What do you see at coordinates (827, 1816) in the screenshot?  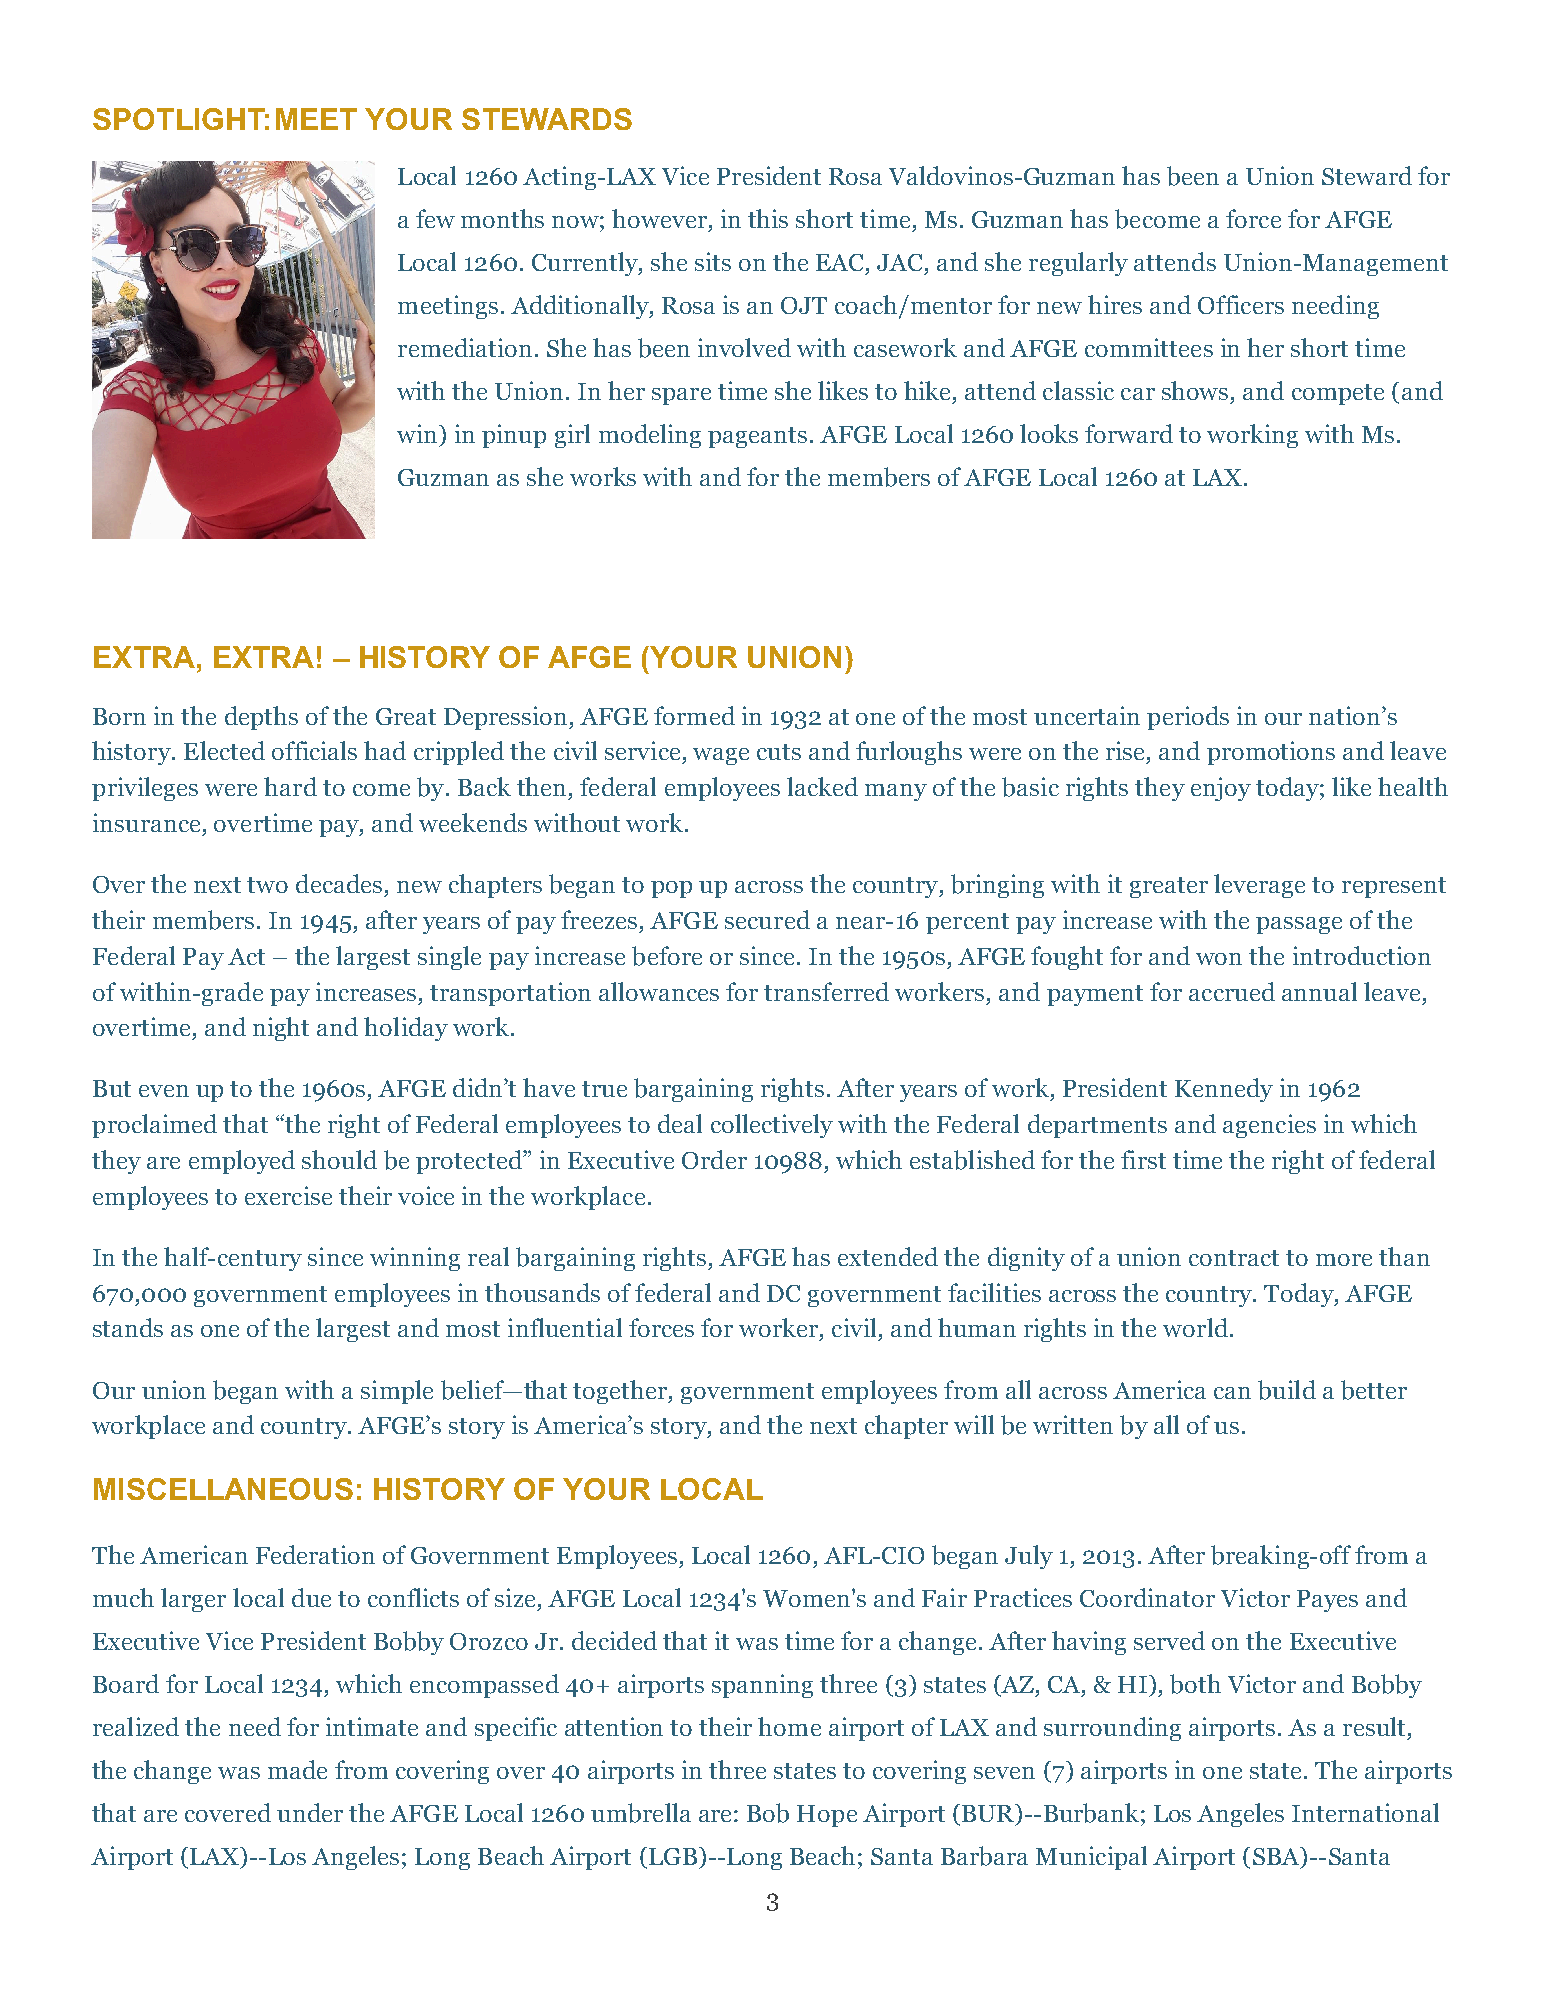 I see `Hope` at bounding box center [827, 1816].
